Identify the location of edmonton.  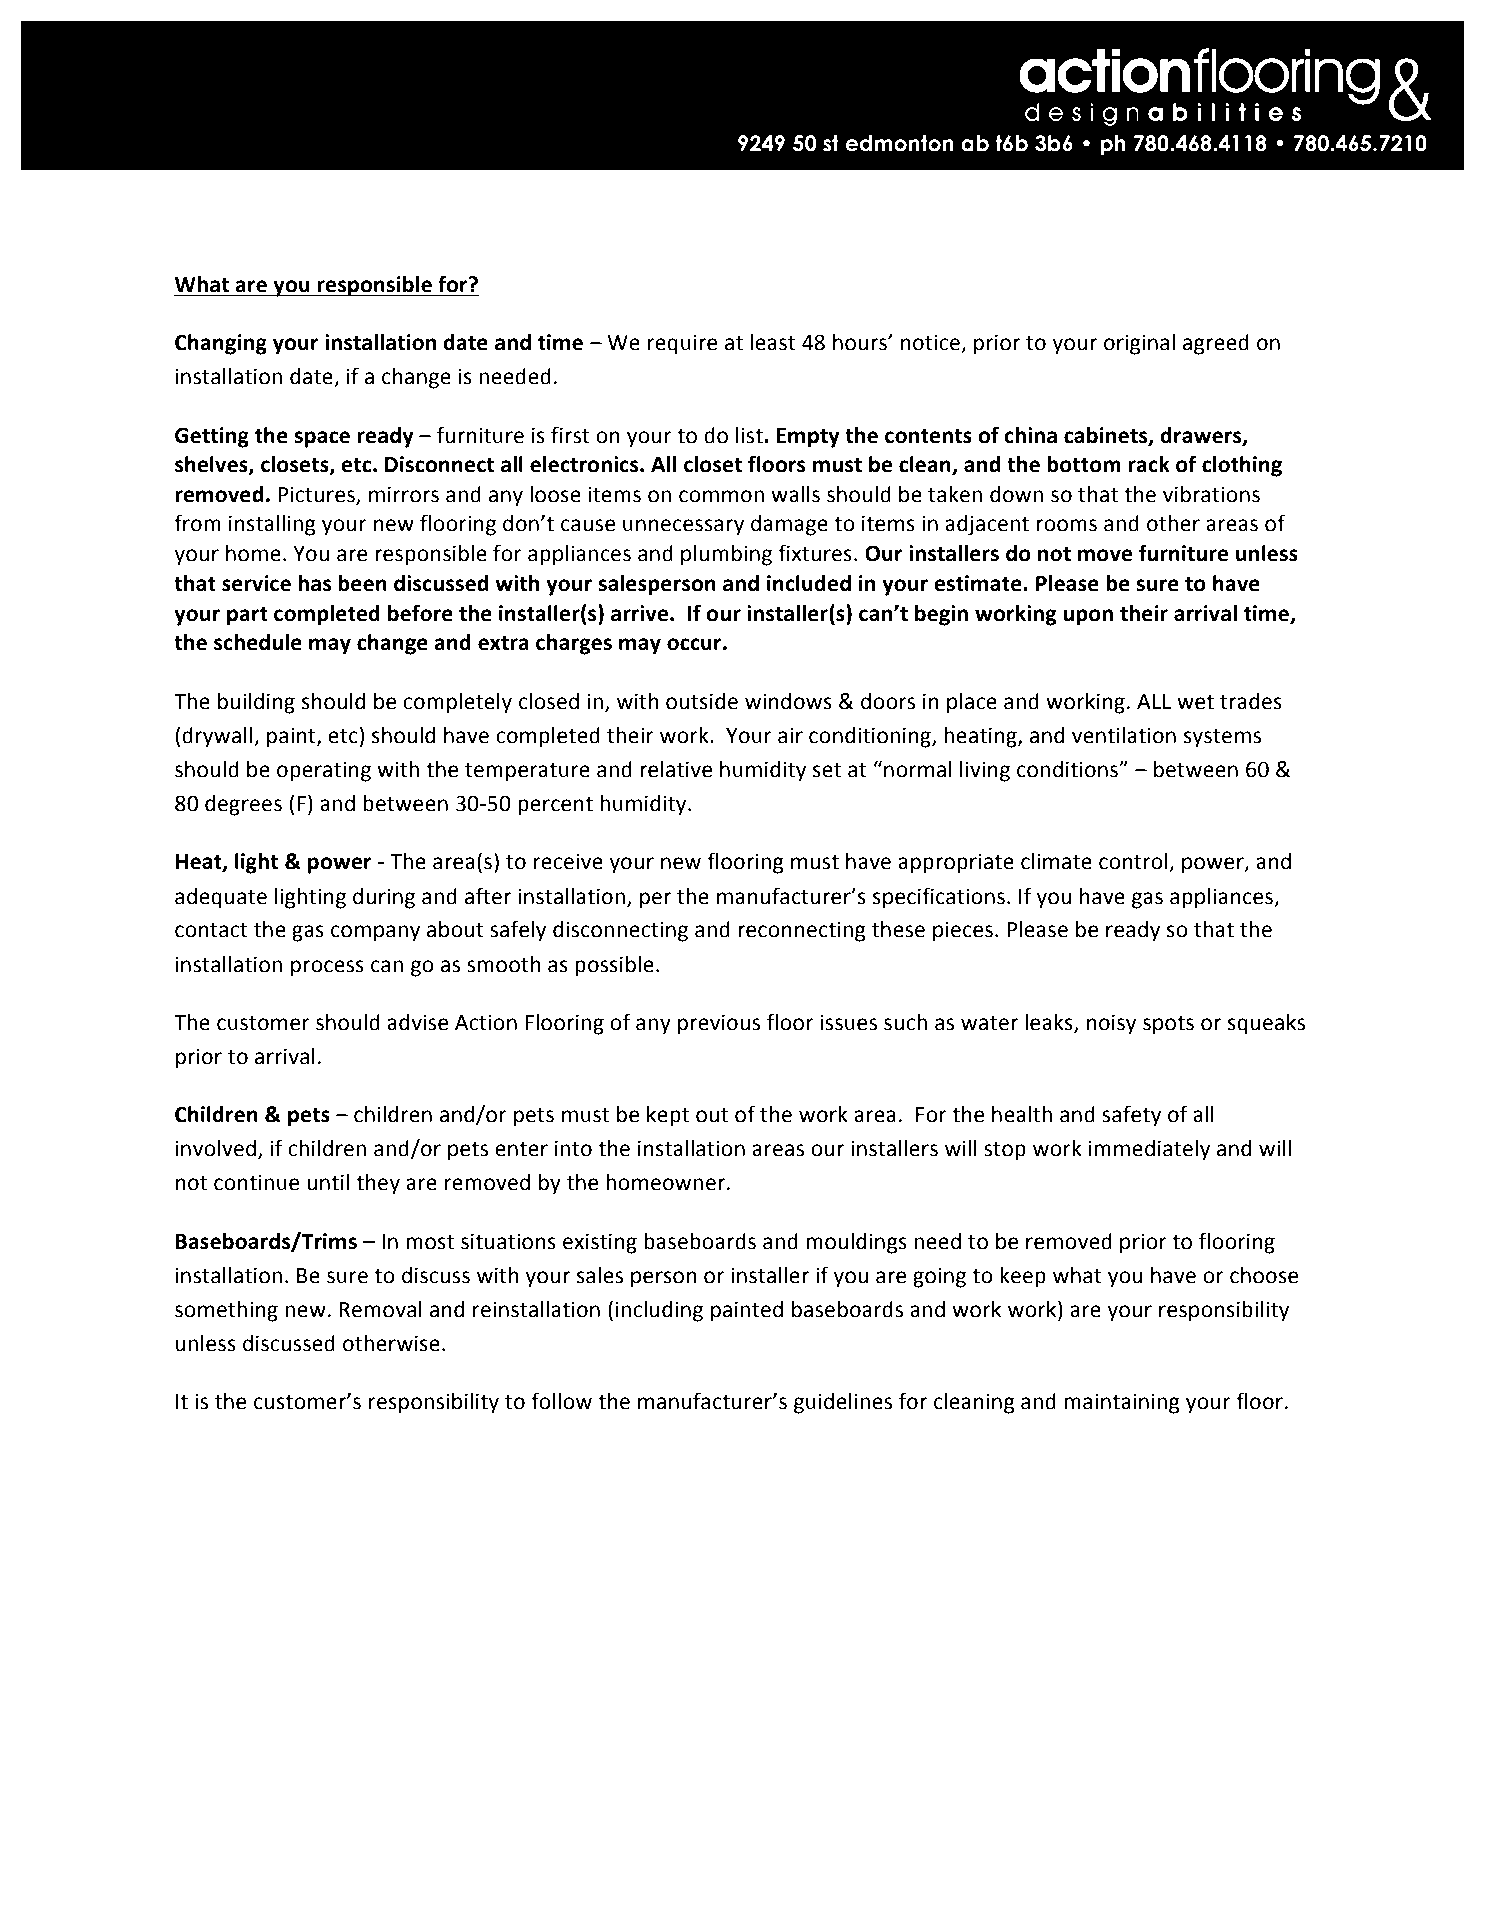
(900, 143).
